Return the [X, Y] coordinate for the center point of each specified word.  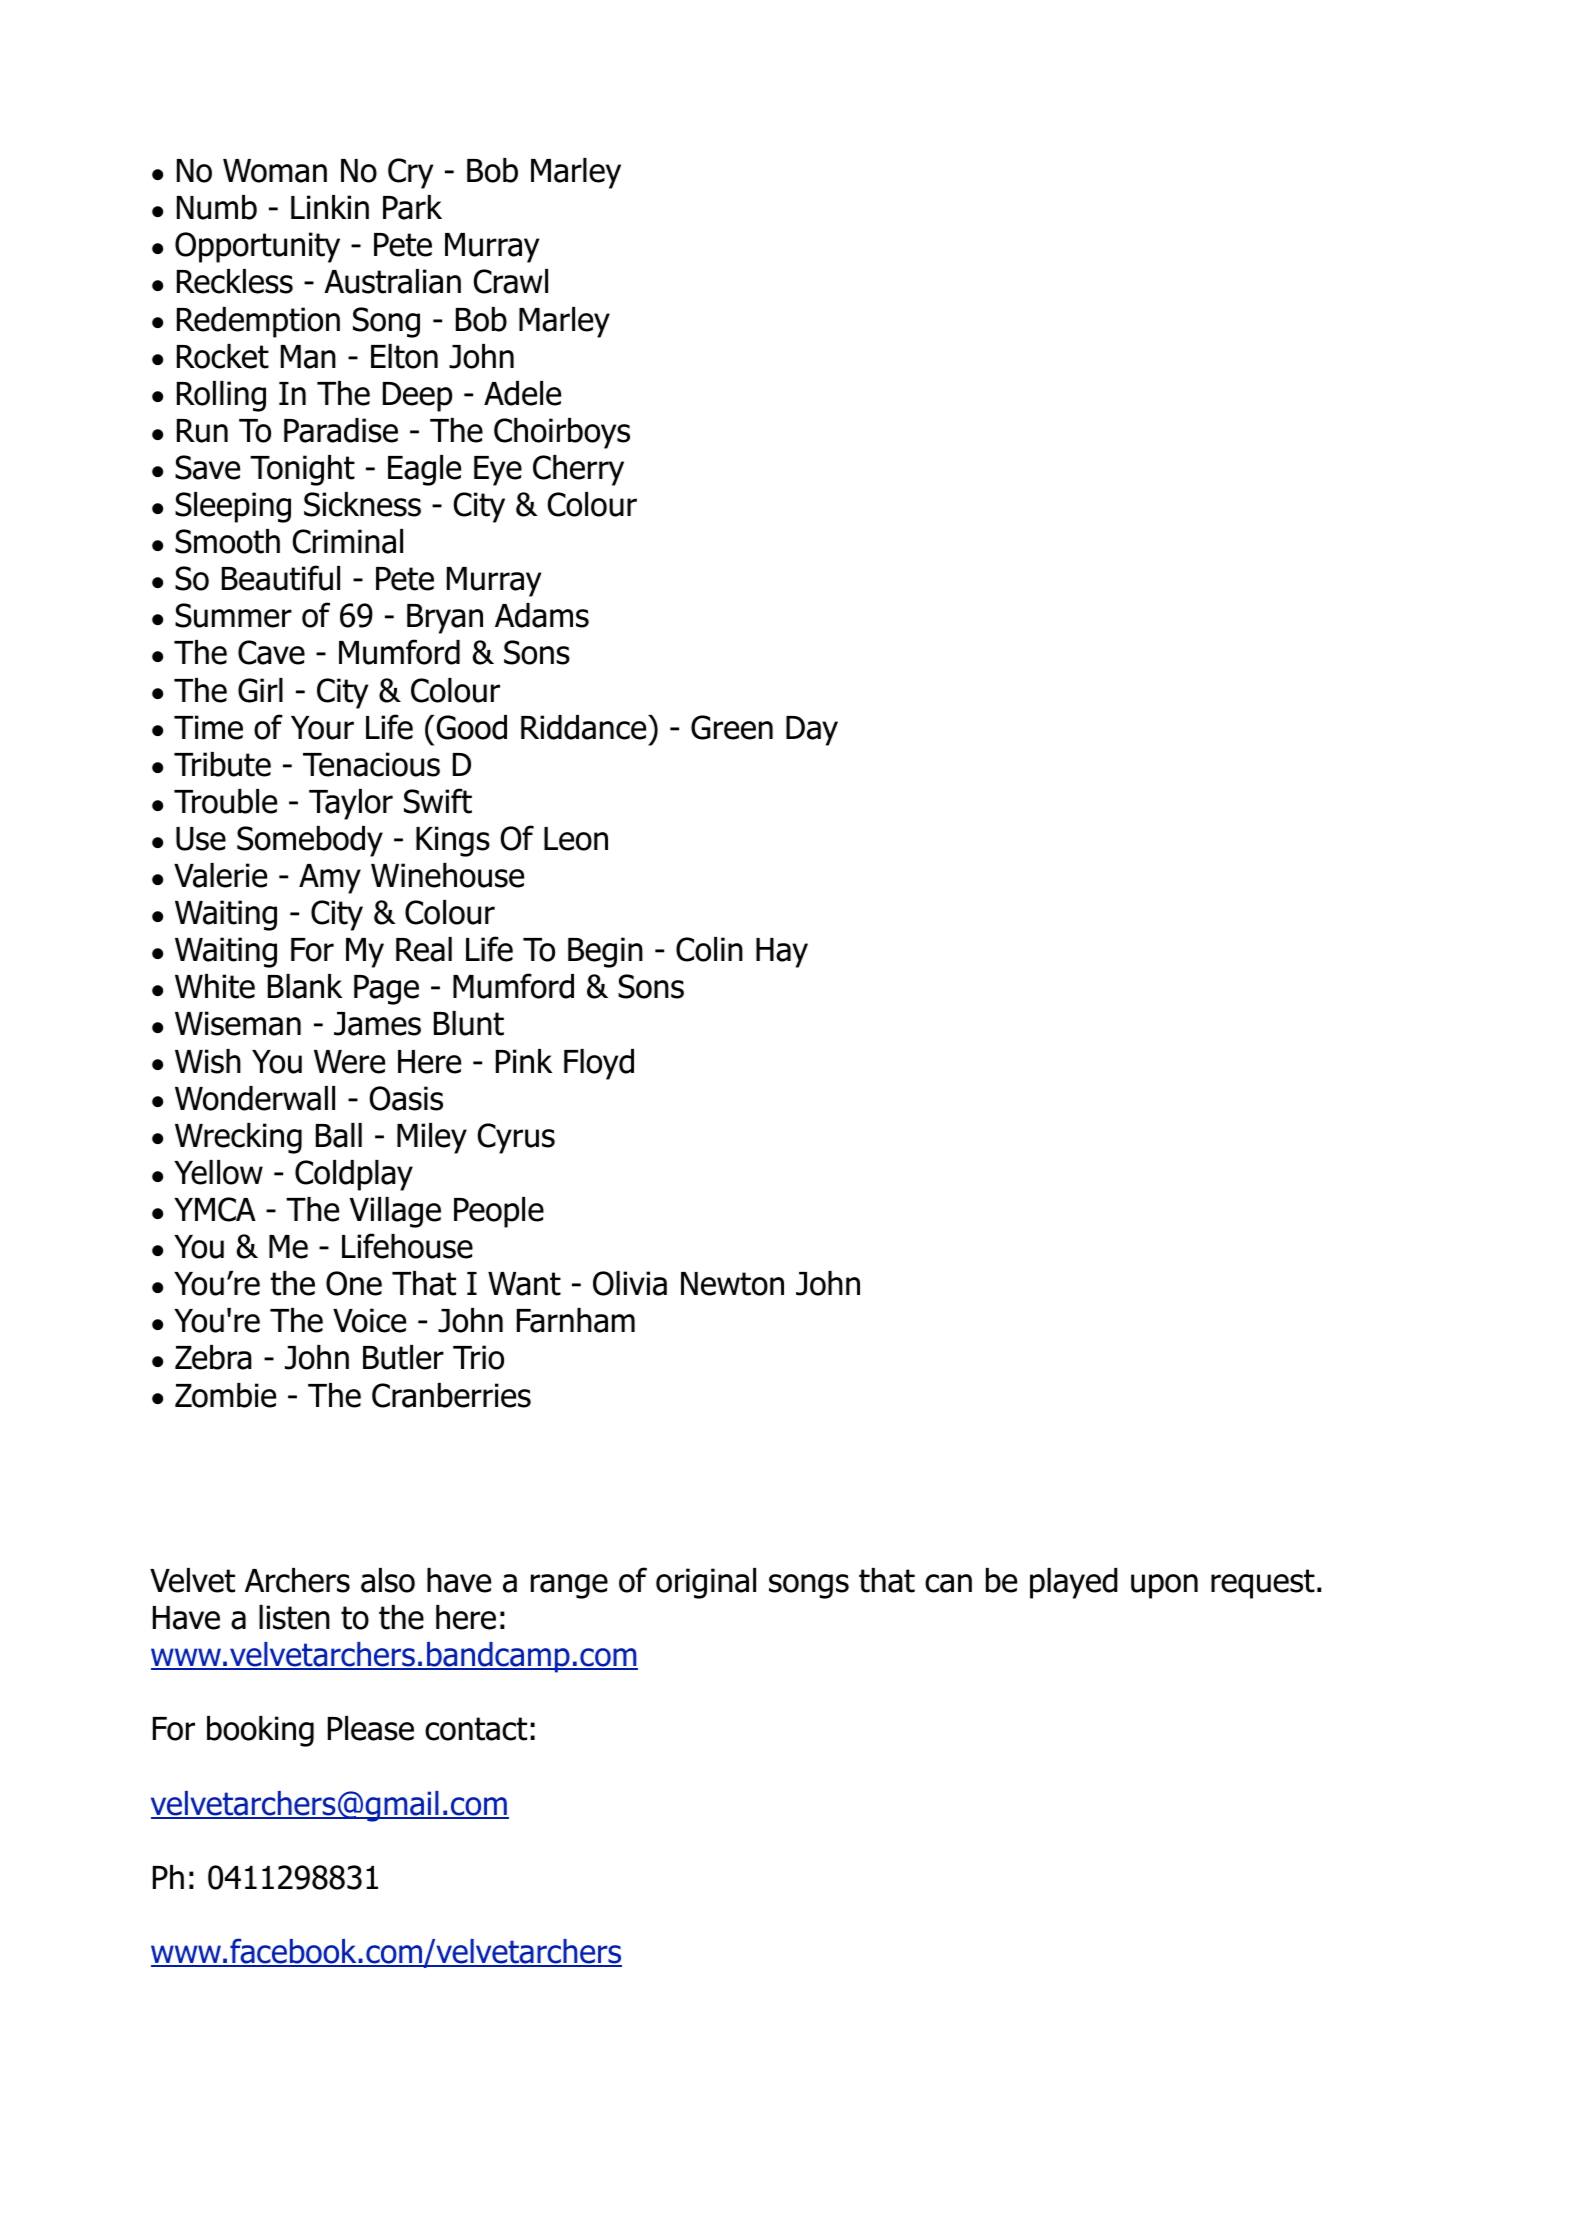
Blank [305, 986]
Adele [522, 393]
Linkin [330, 207]
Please [371, 1728]
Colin [709, 949]
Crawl [510, 281]
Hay [782, 953]
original [706, 1583]
